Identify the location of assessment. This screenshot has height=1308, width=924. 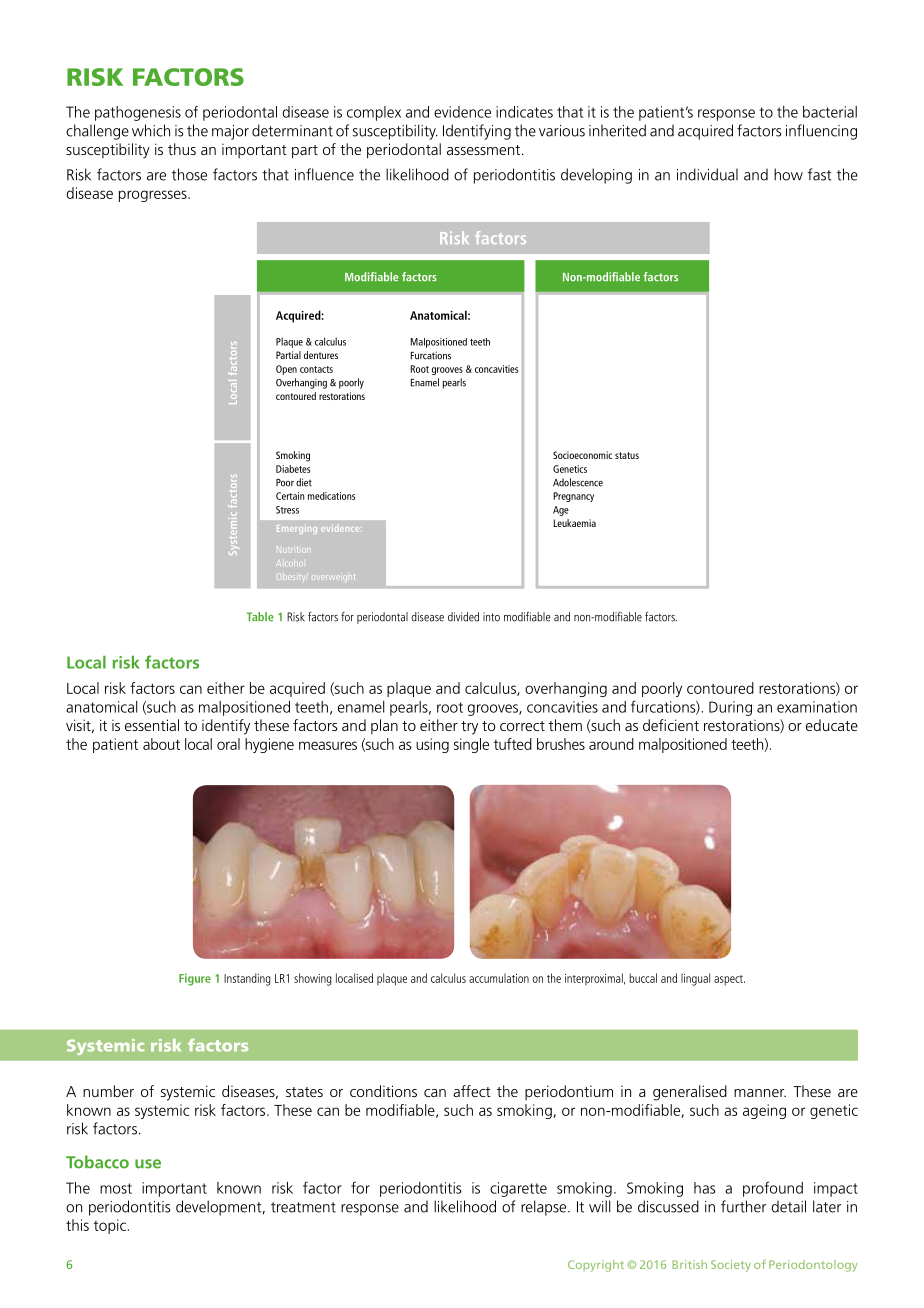
(485, 150).
